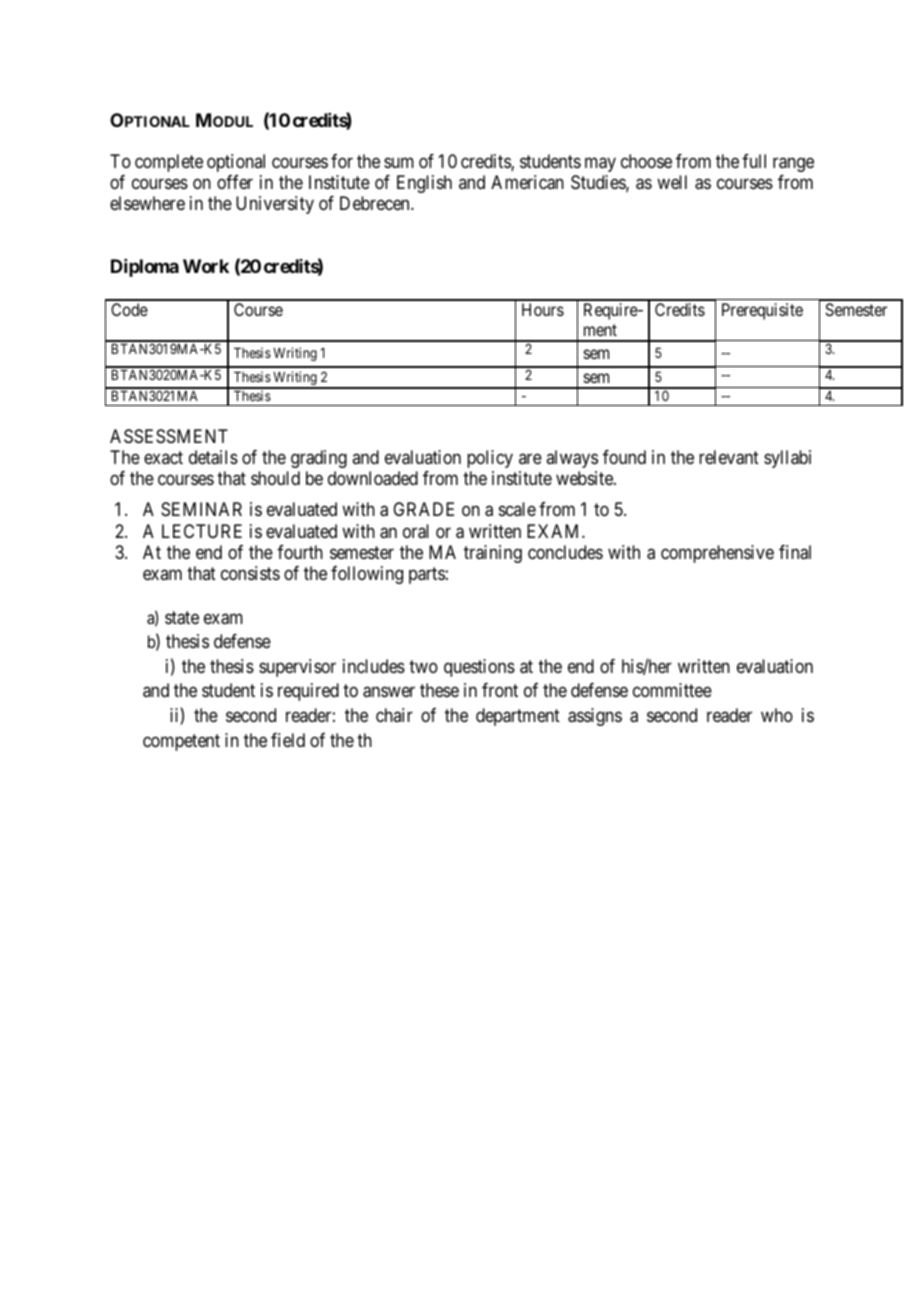  What do you see at coordinates (424, 184) in the image?
I see `English` at bounding box center [424, 184].
